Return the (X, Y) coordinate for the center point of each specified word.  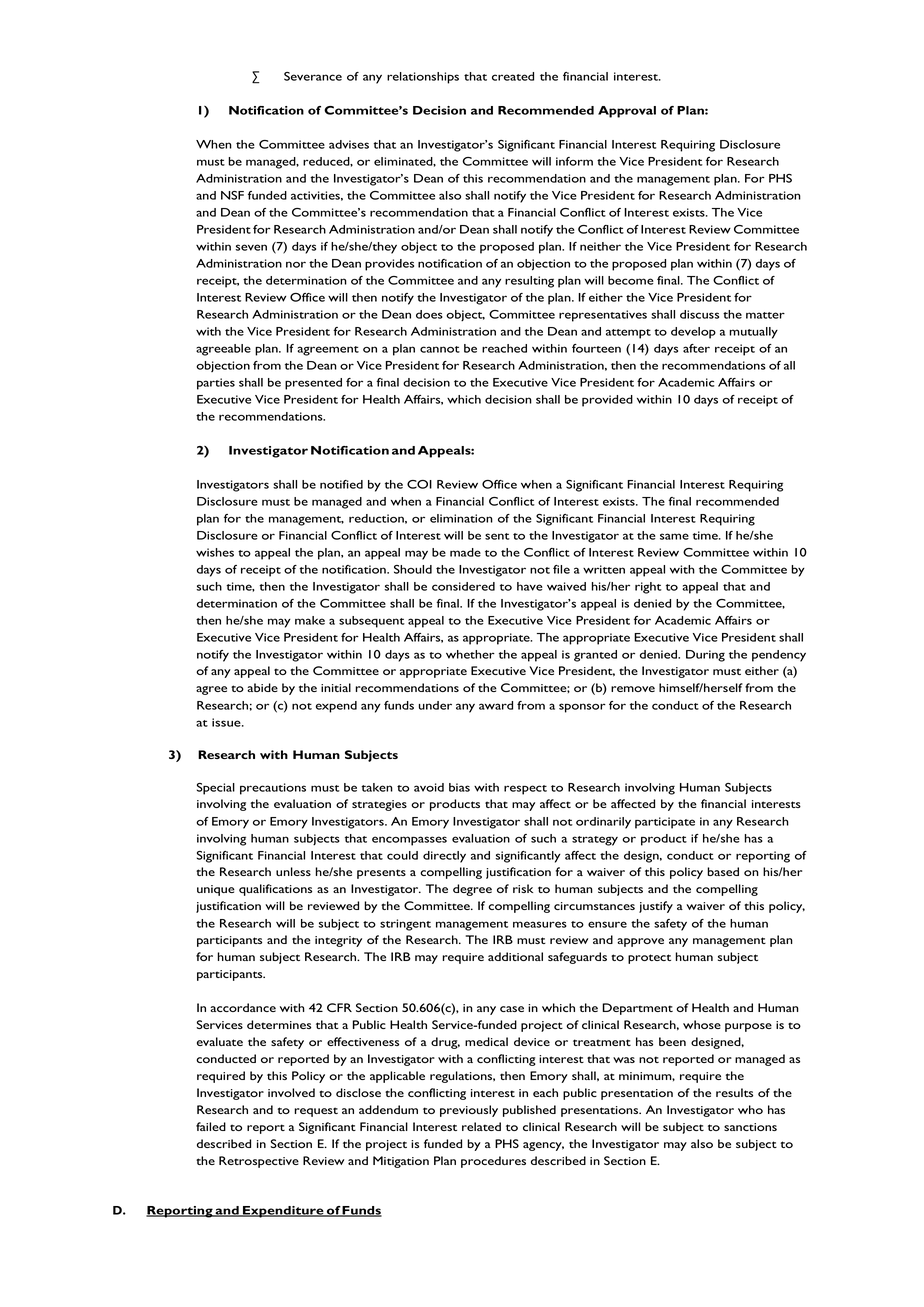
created (513, 76)
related (481, 1126)
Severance (313, 76)
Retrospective (259, 1162)
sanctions (750, 1127)
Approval (627, 112)
